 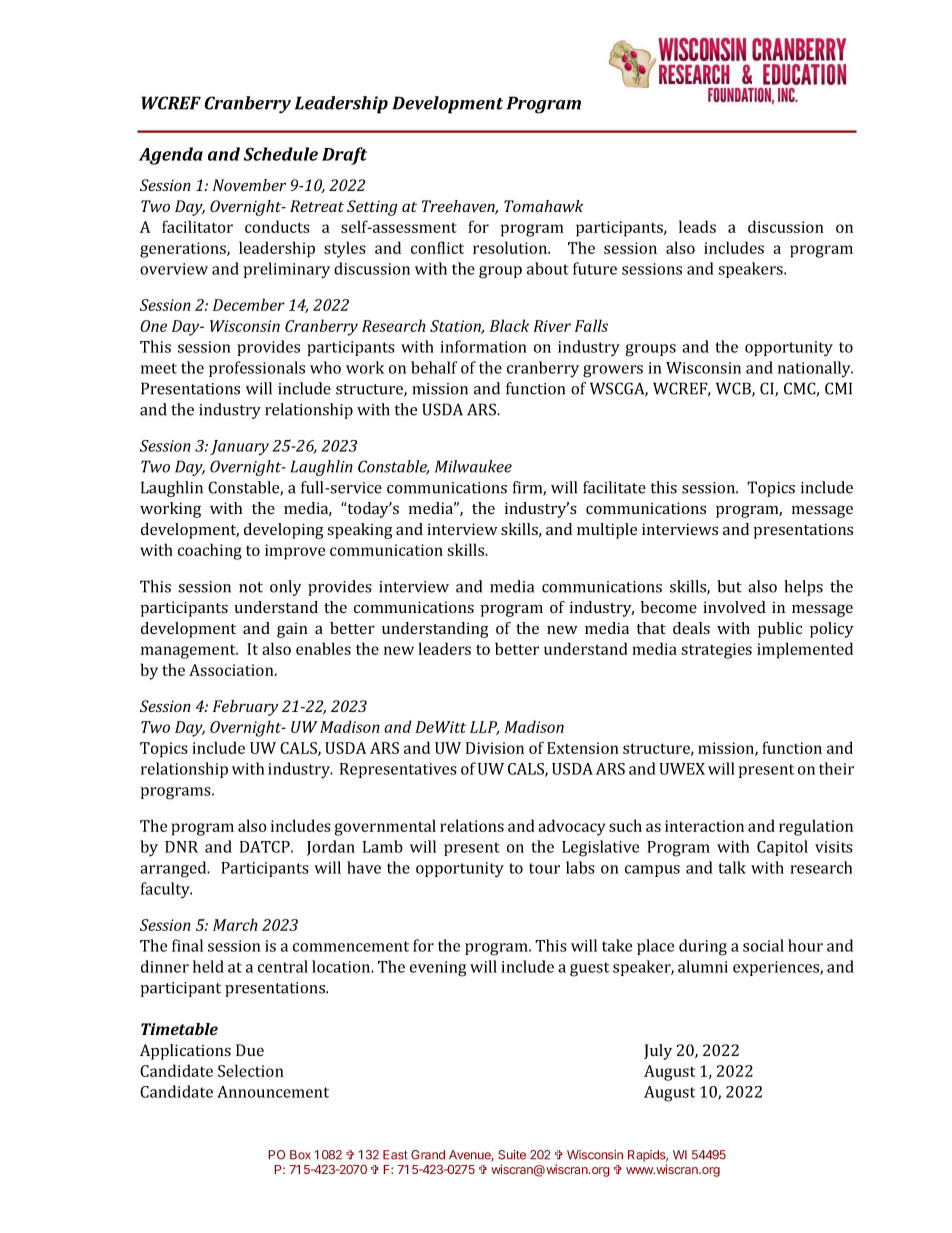 What do you see at coordinates (283, 531) in the screenshot?
I see `developing` at bounding box center [283, 531].
